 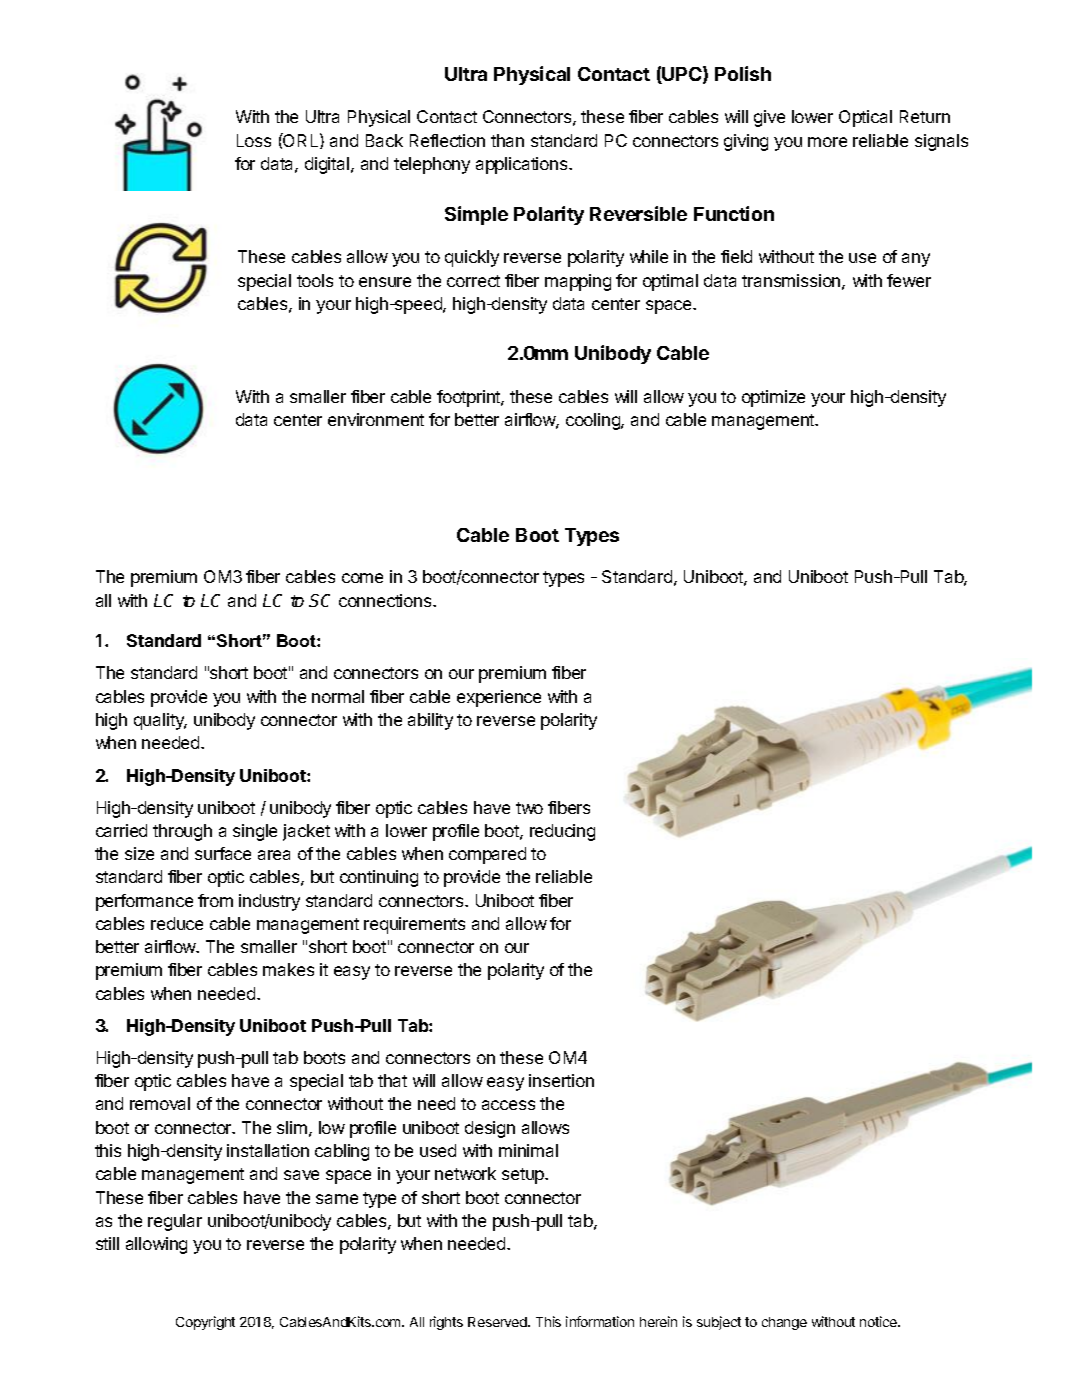 I want to click on optimize, so click(x=773, y=398).
